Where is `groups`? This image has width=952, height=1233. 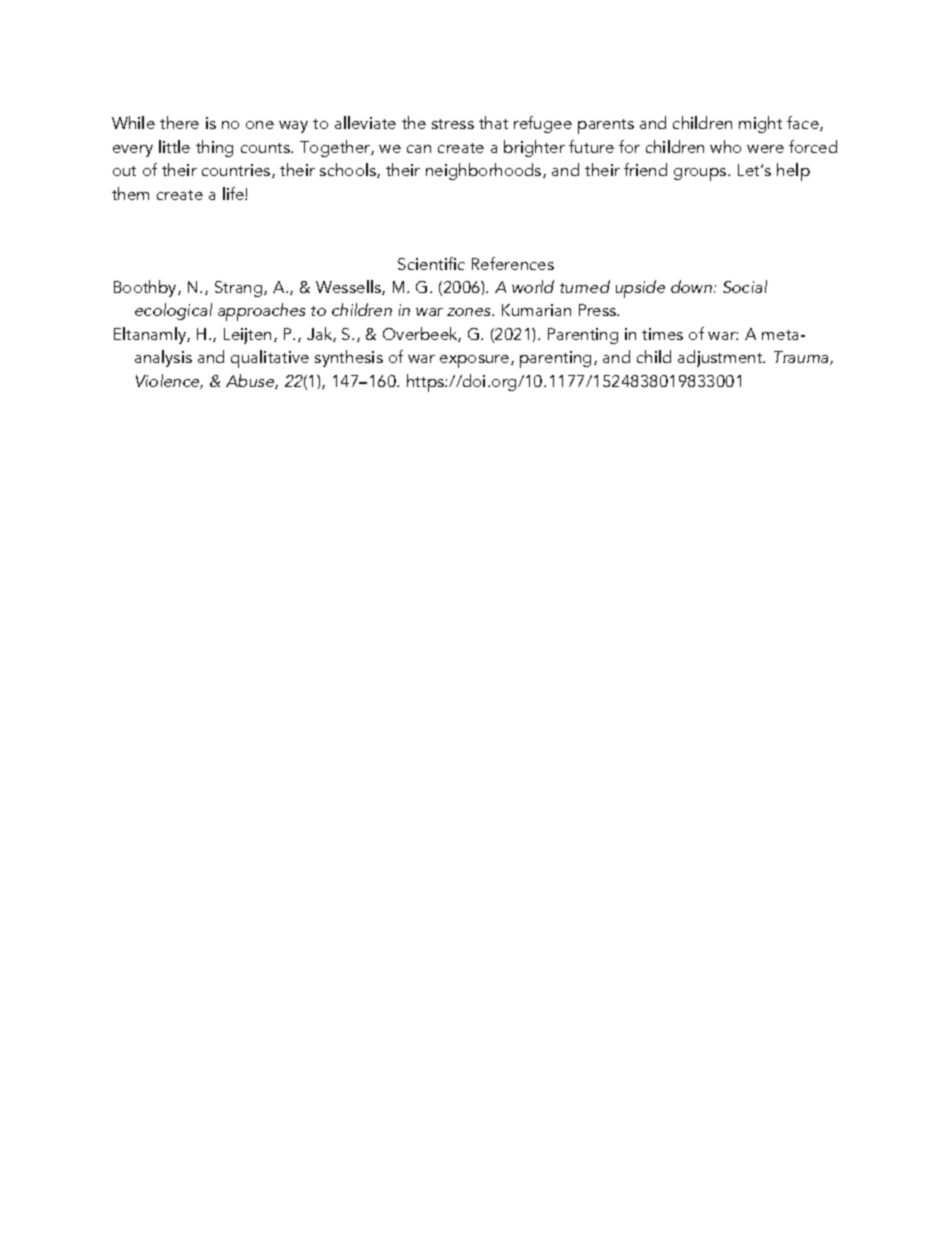 groups is located at coordinates (701, 174).
